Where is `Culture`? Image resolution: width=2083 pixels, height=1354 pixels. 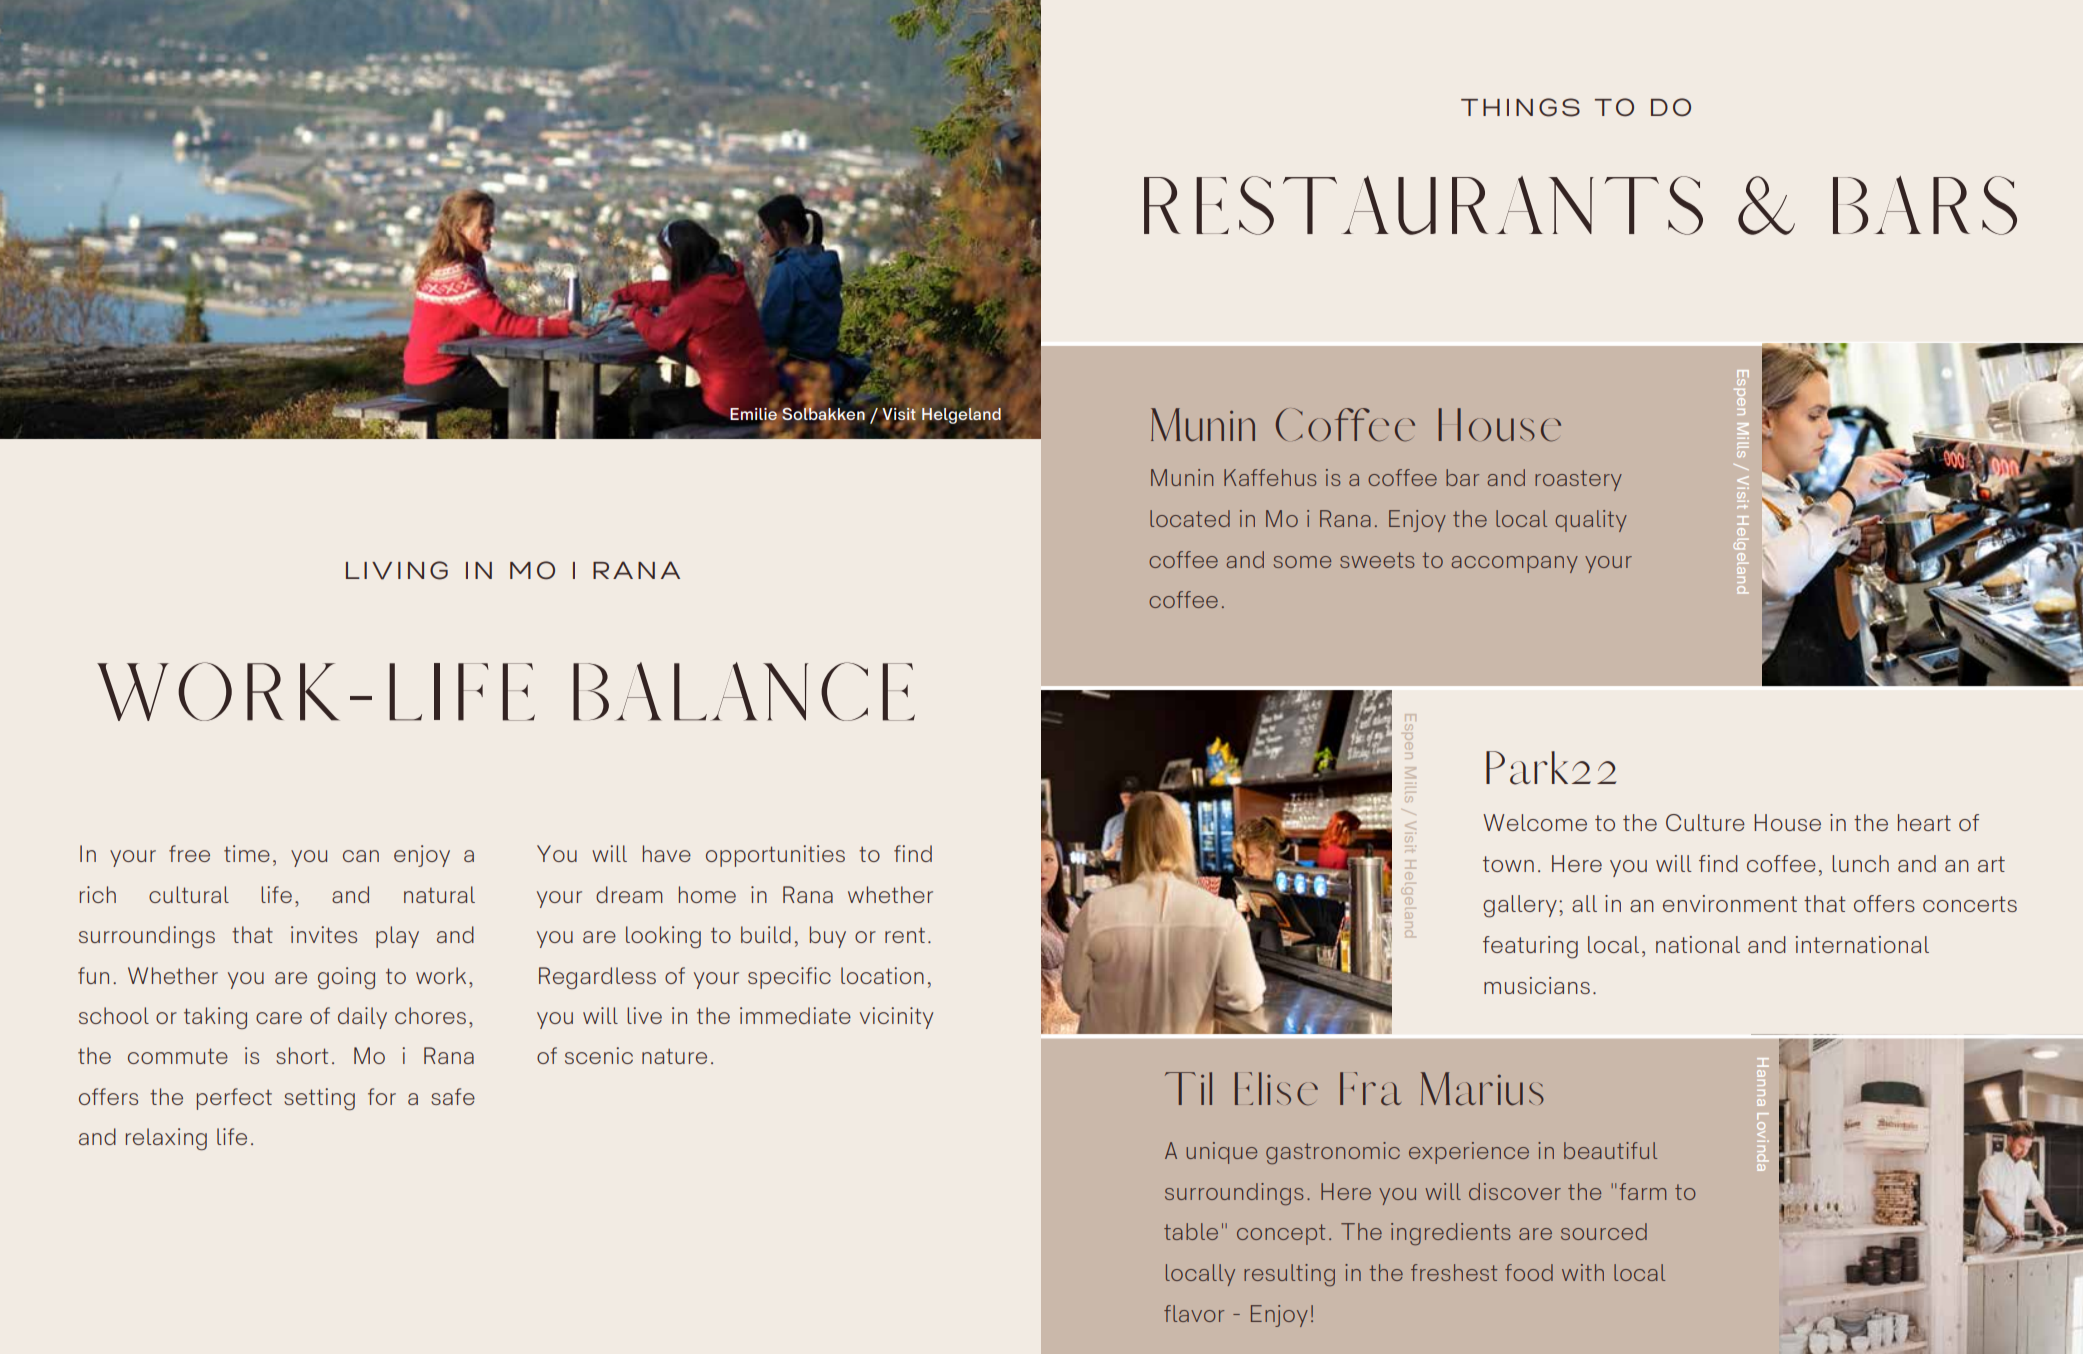 Culture is located at coordinates (1705, 822).
